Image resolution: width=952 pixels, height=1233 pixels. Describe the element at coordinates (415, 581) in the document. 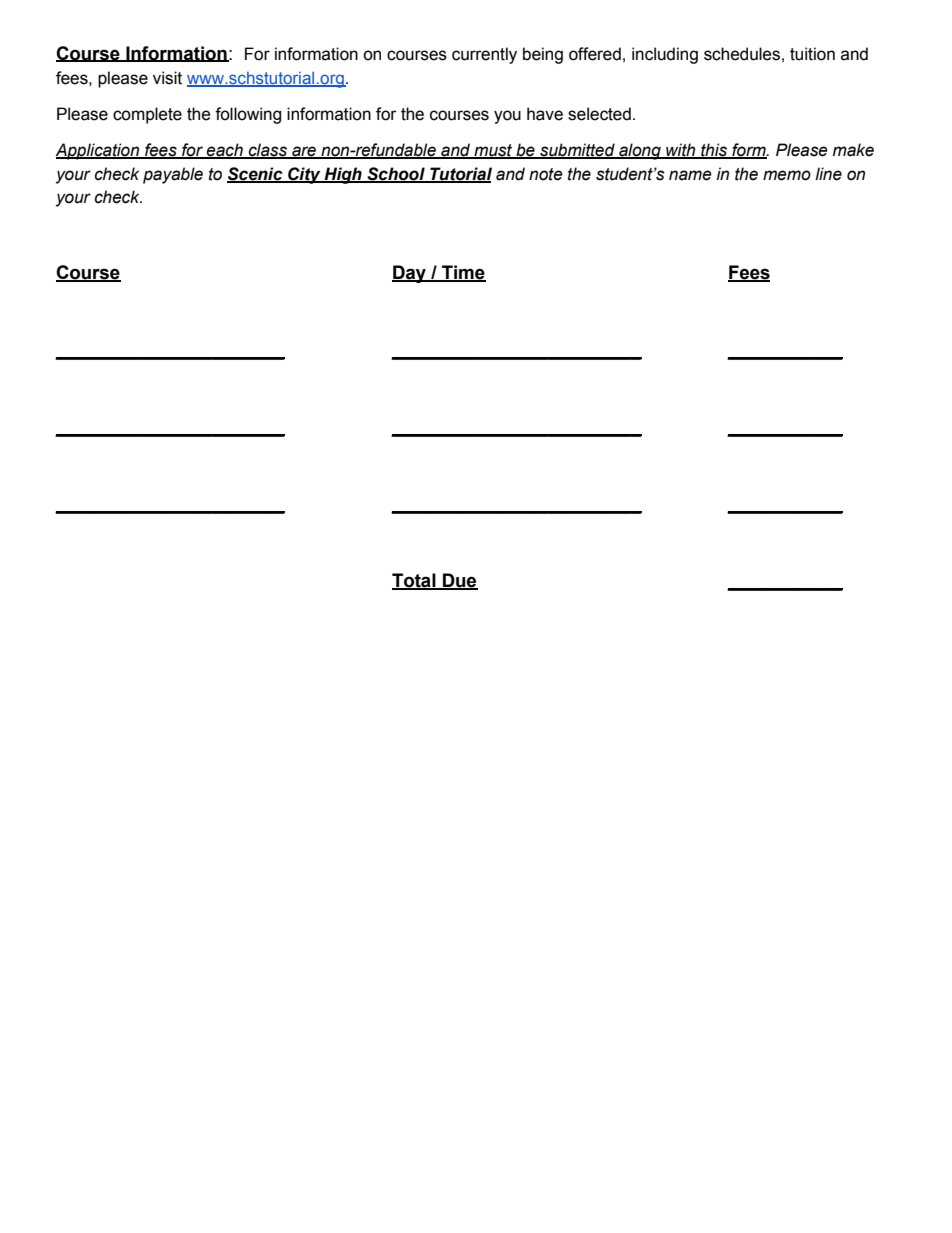

I see `Total` at that location.
